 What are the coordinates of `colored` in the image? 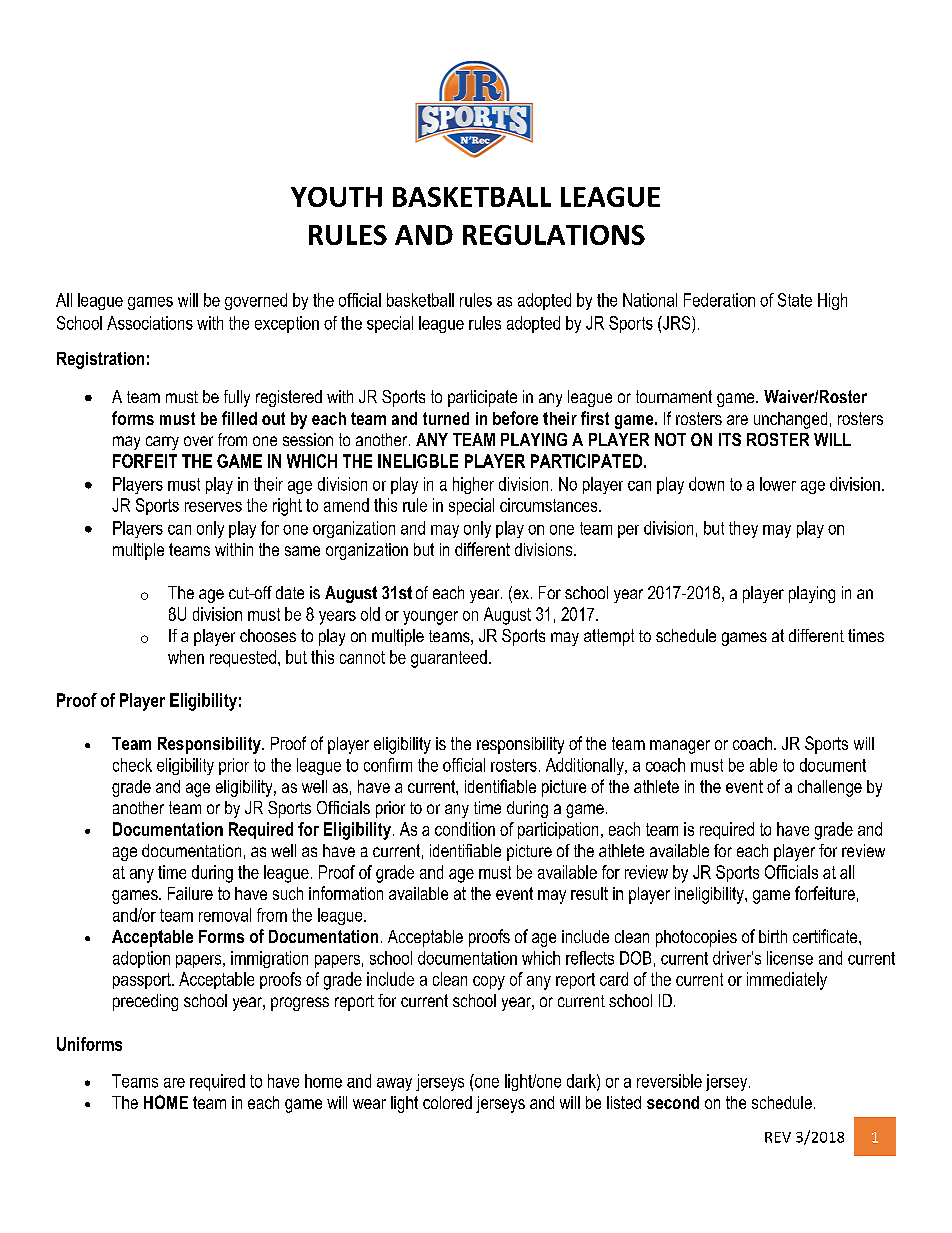 It's located at (447, 1102).
